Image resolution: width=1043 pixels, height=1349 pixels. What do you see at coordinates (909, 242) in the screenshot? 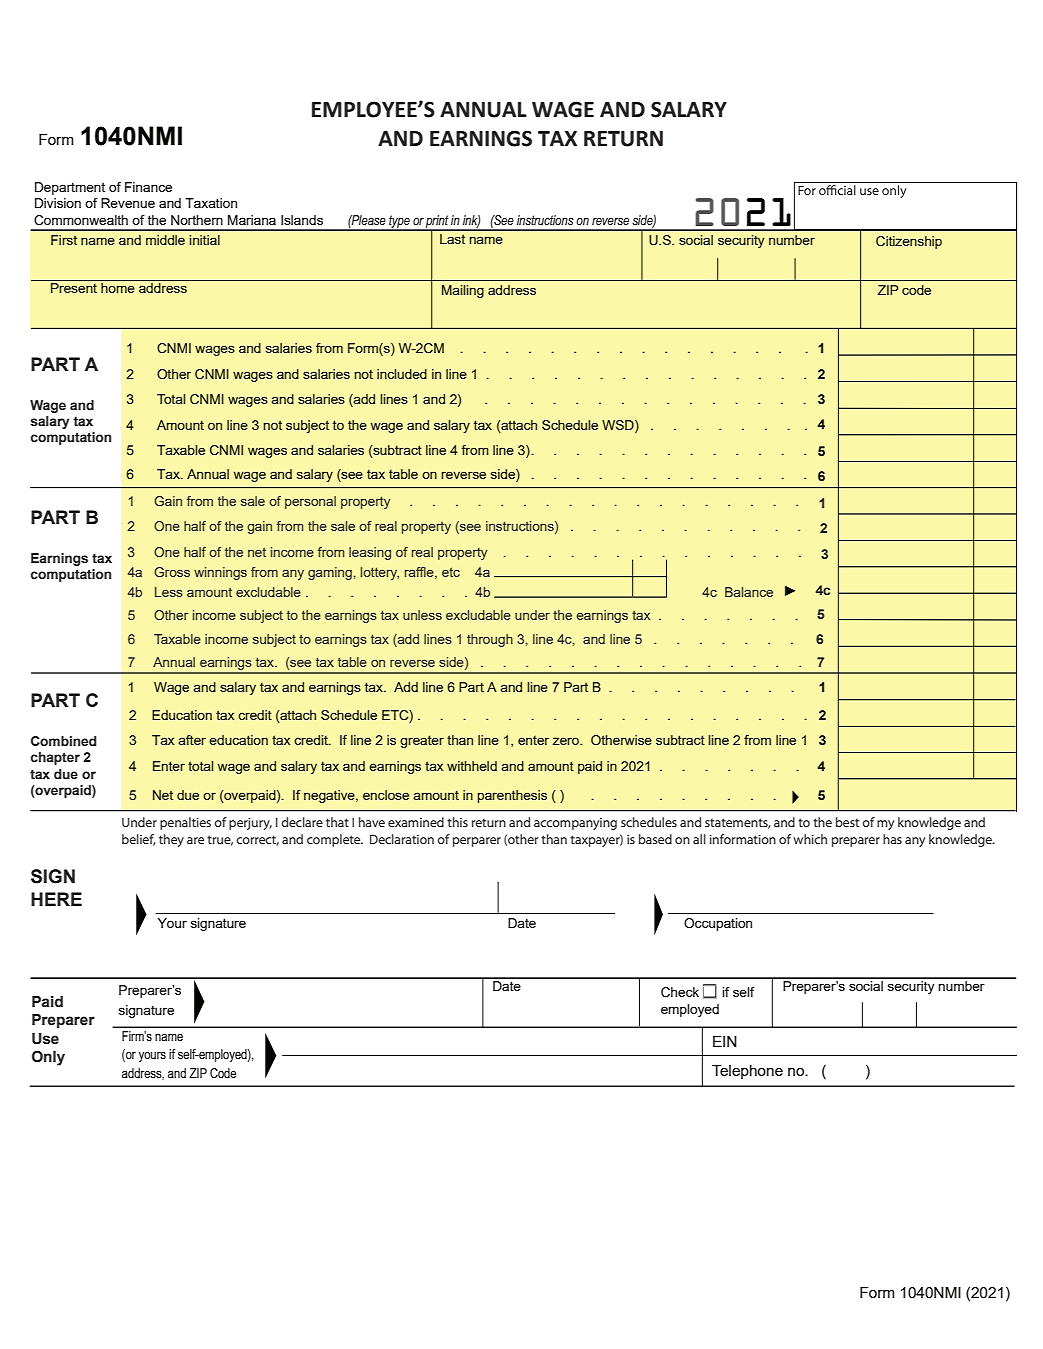
I see `Citizenship` at bounding box center [909, 242].
